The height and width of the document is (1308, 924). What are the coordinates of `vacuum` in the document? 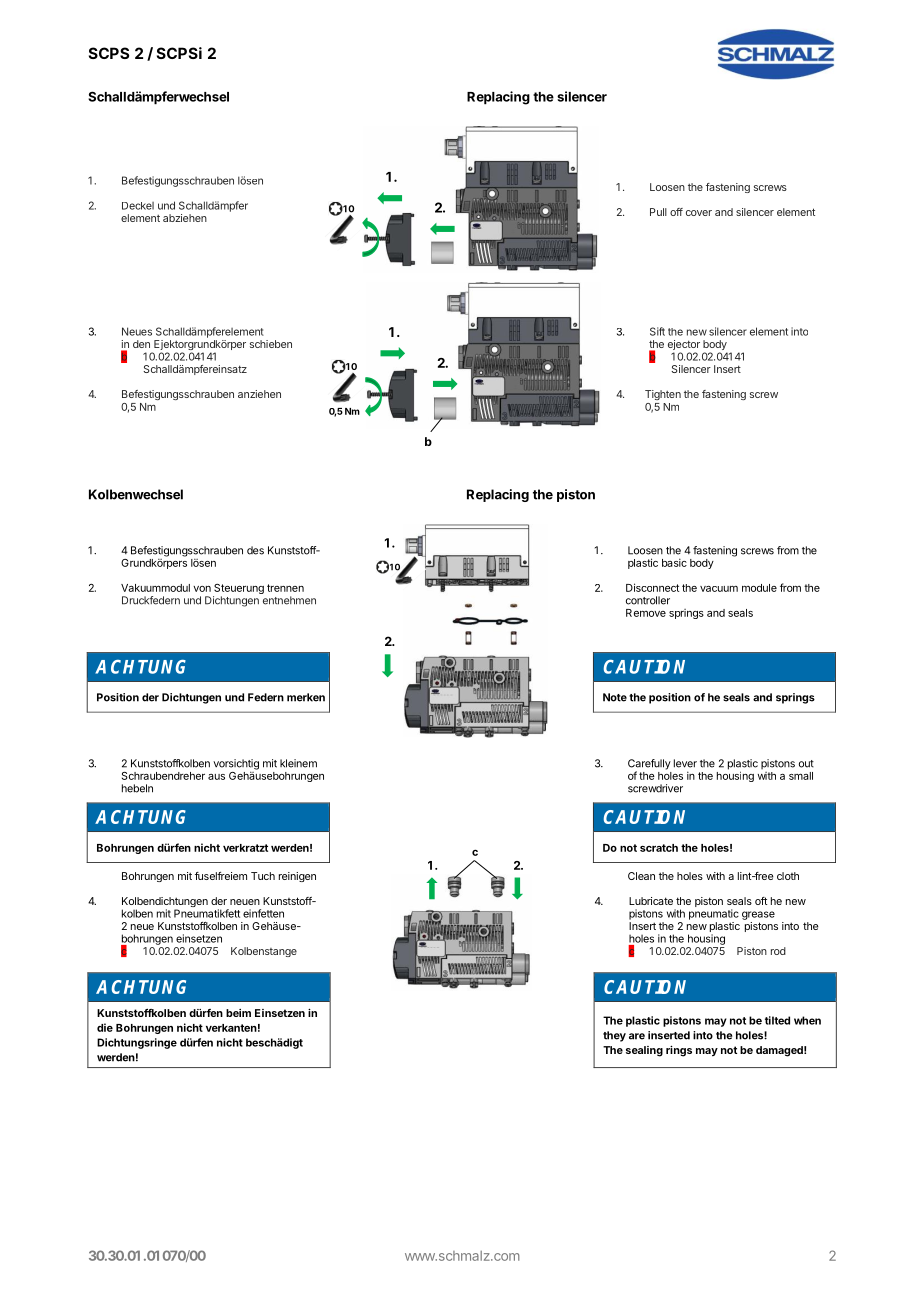 It's located at (719, 589).
